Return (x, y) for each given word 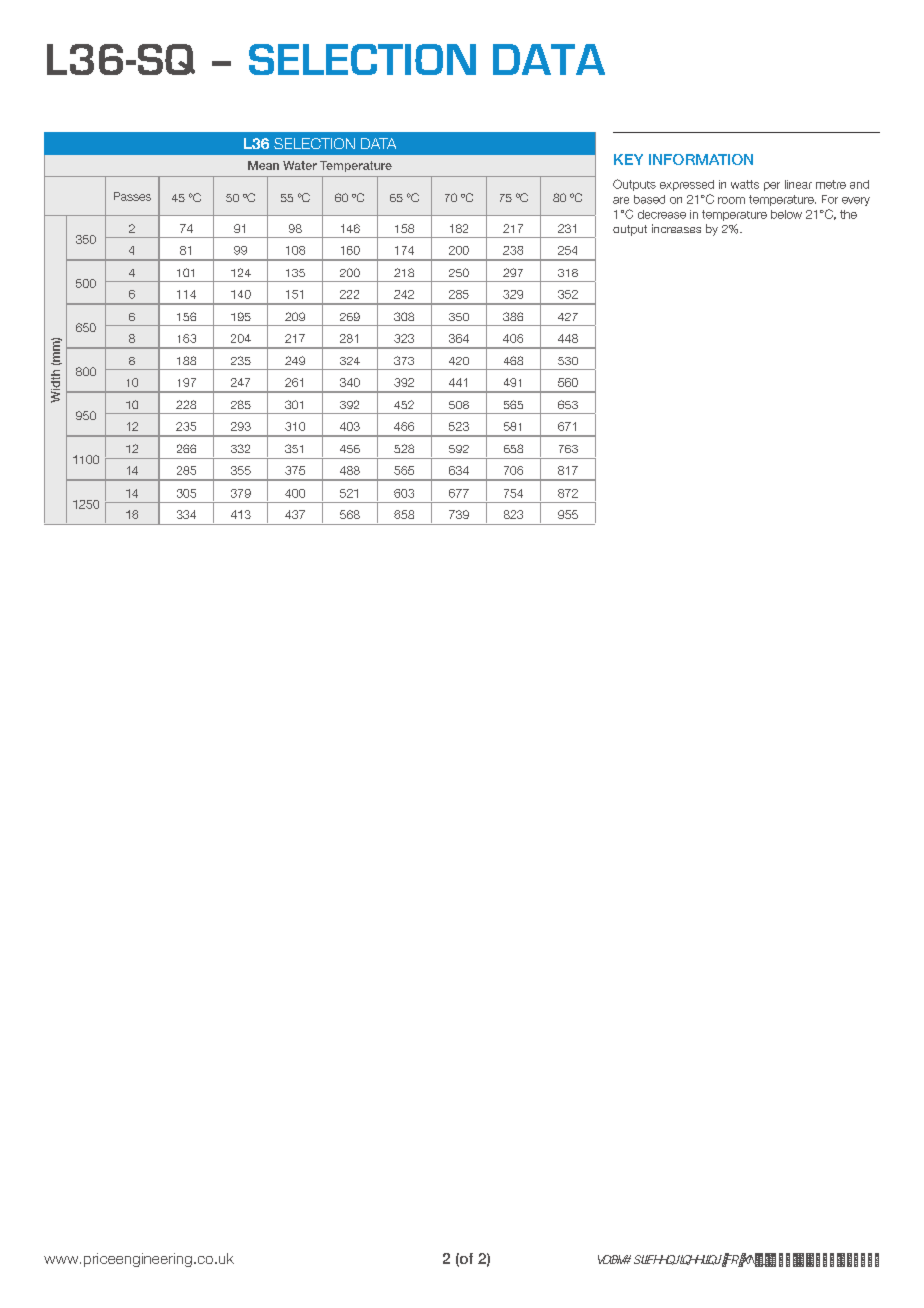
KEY (628, 159)
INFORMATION (701, 159)
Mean (263, 165)
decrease (662, 214)
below (786, 214)
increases (676, 228)
